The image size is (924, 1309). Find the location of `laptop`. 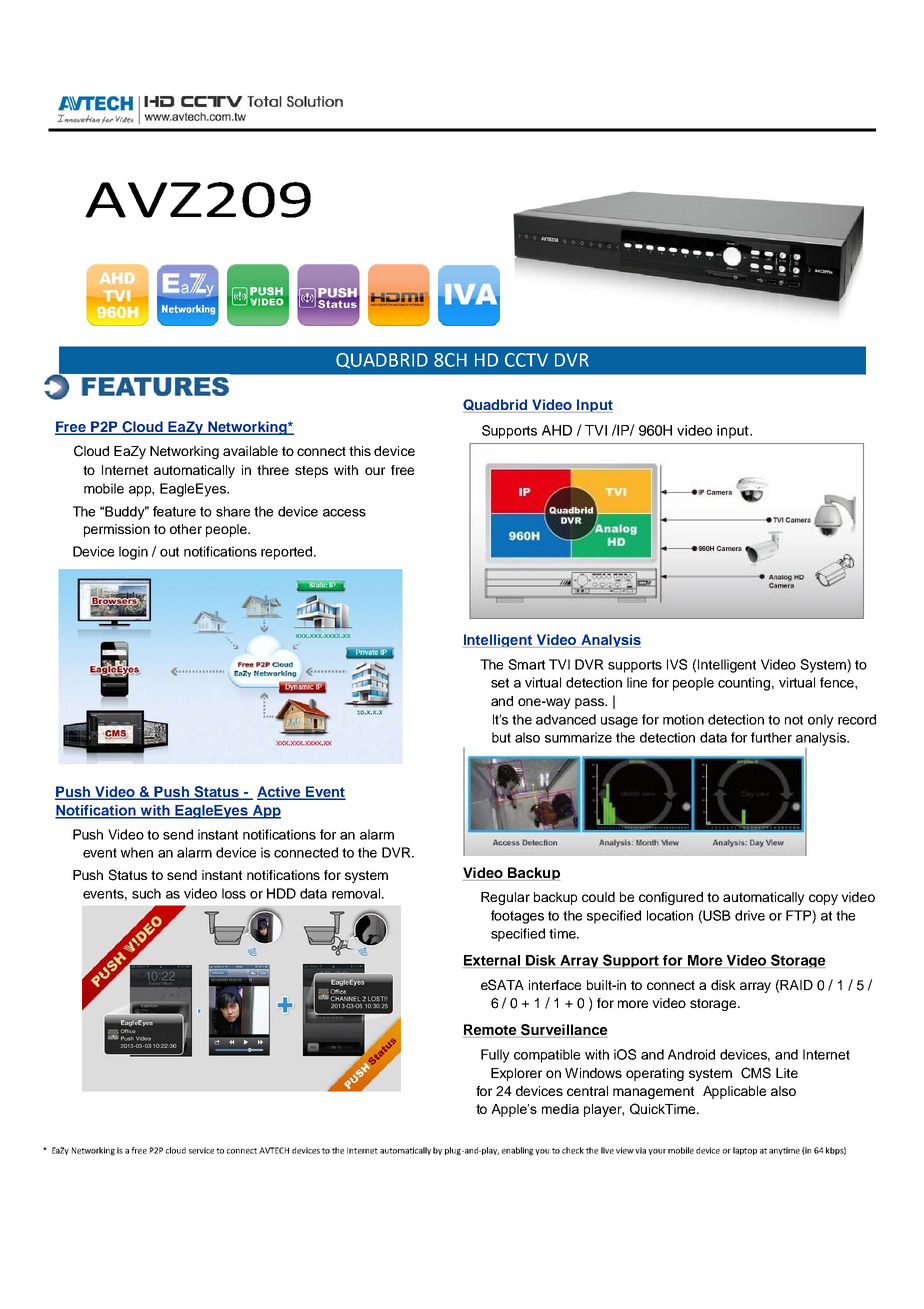

laptop is located at coordinates (745, 1151).
